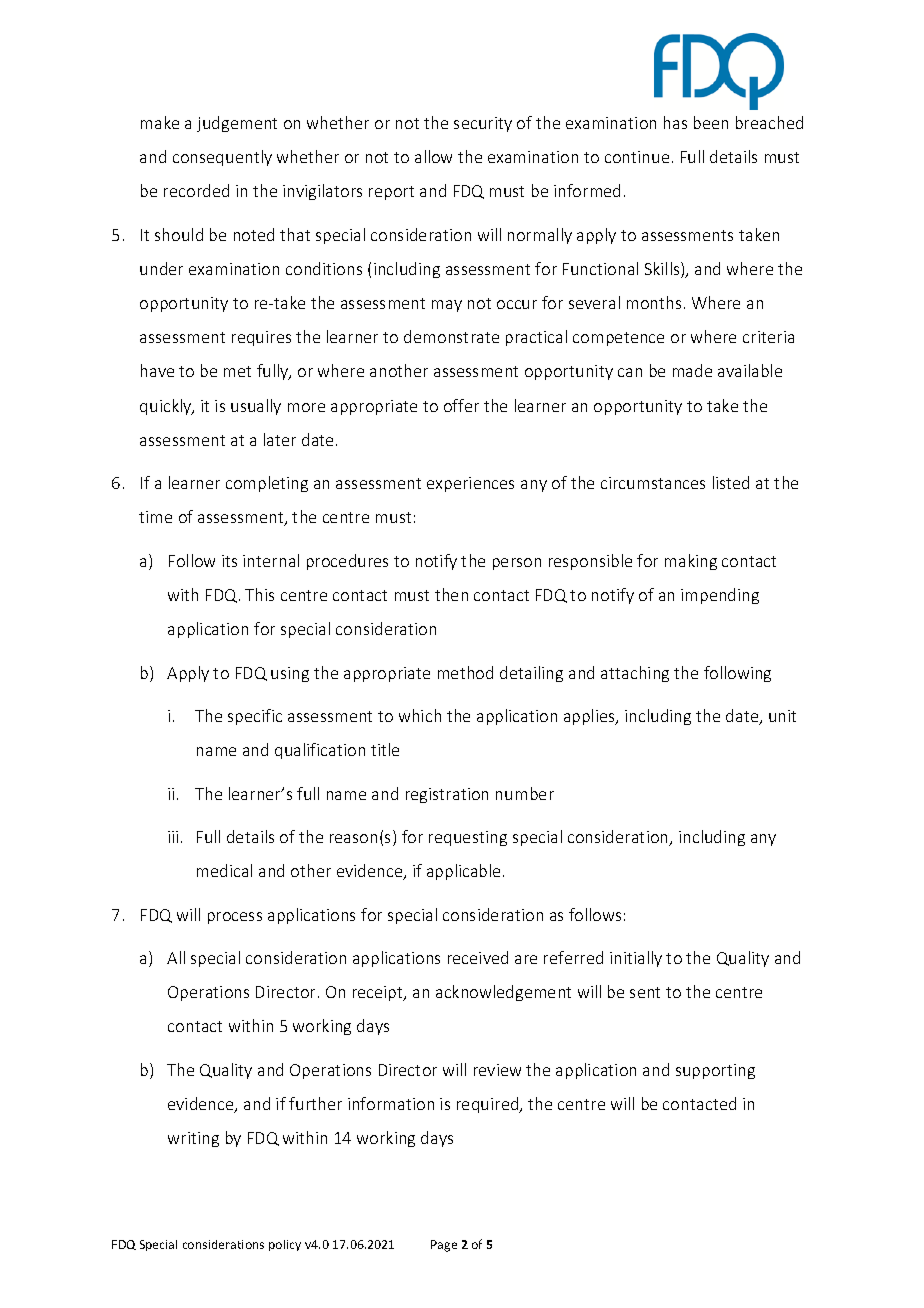 The image size is (924, 1308). I want to click on consequently, so click(222, 158).
